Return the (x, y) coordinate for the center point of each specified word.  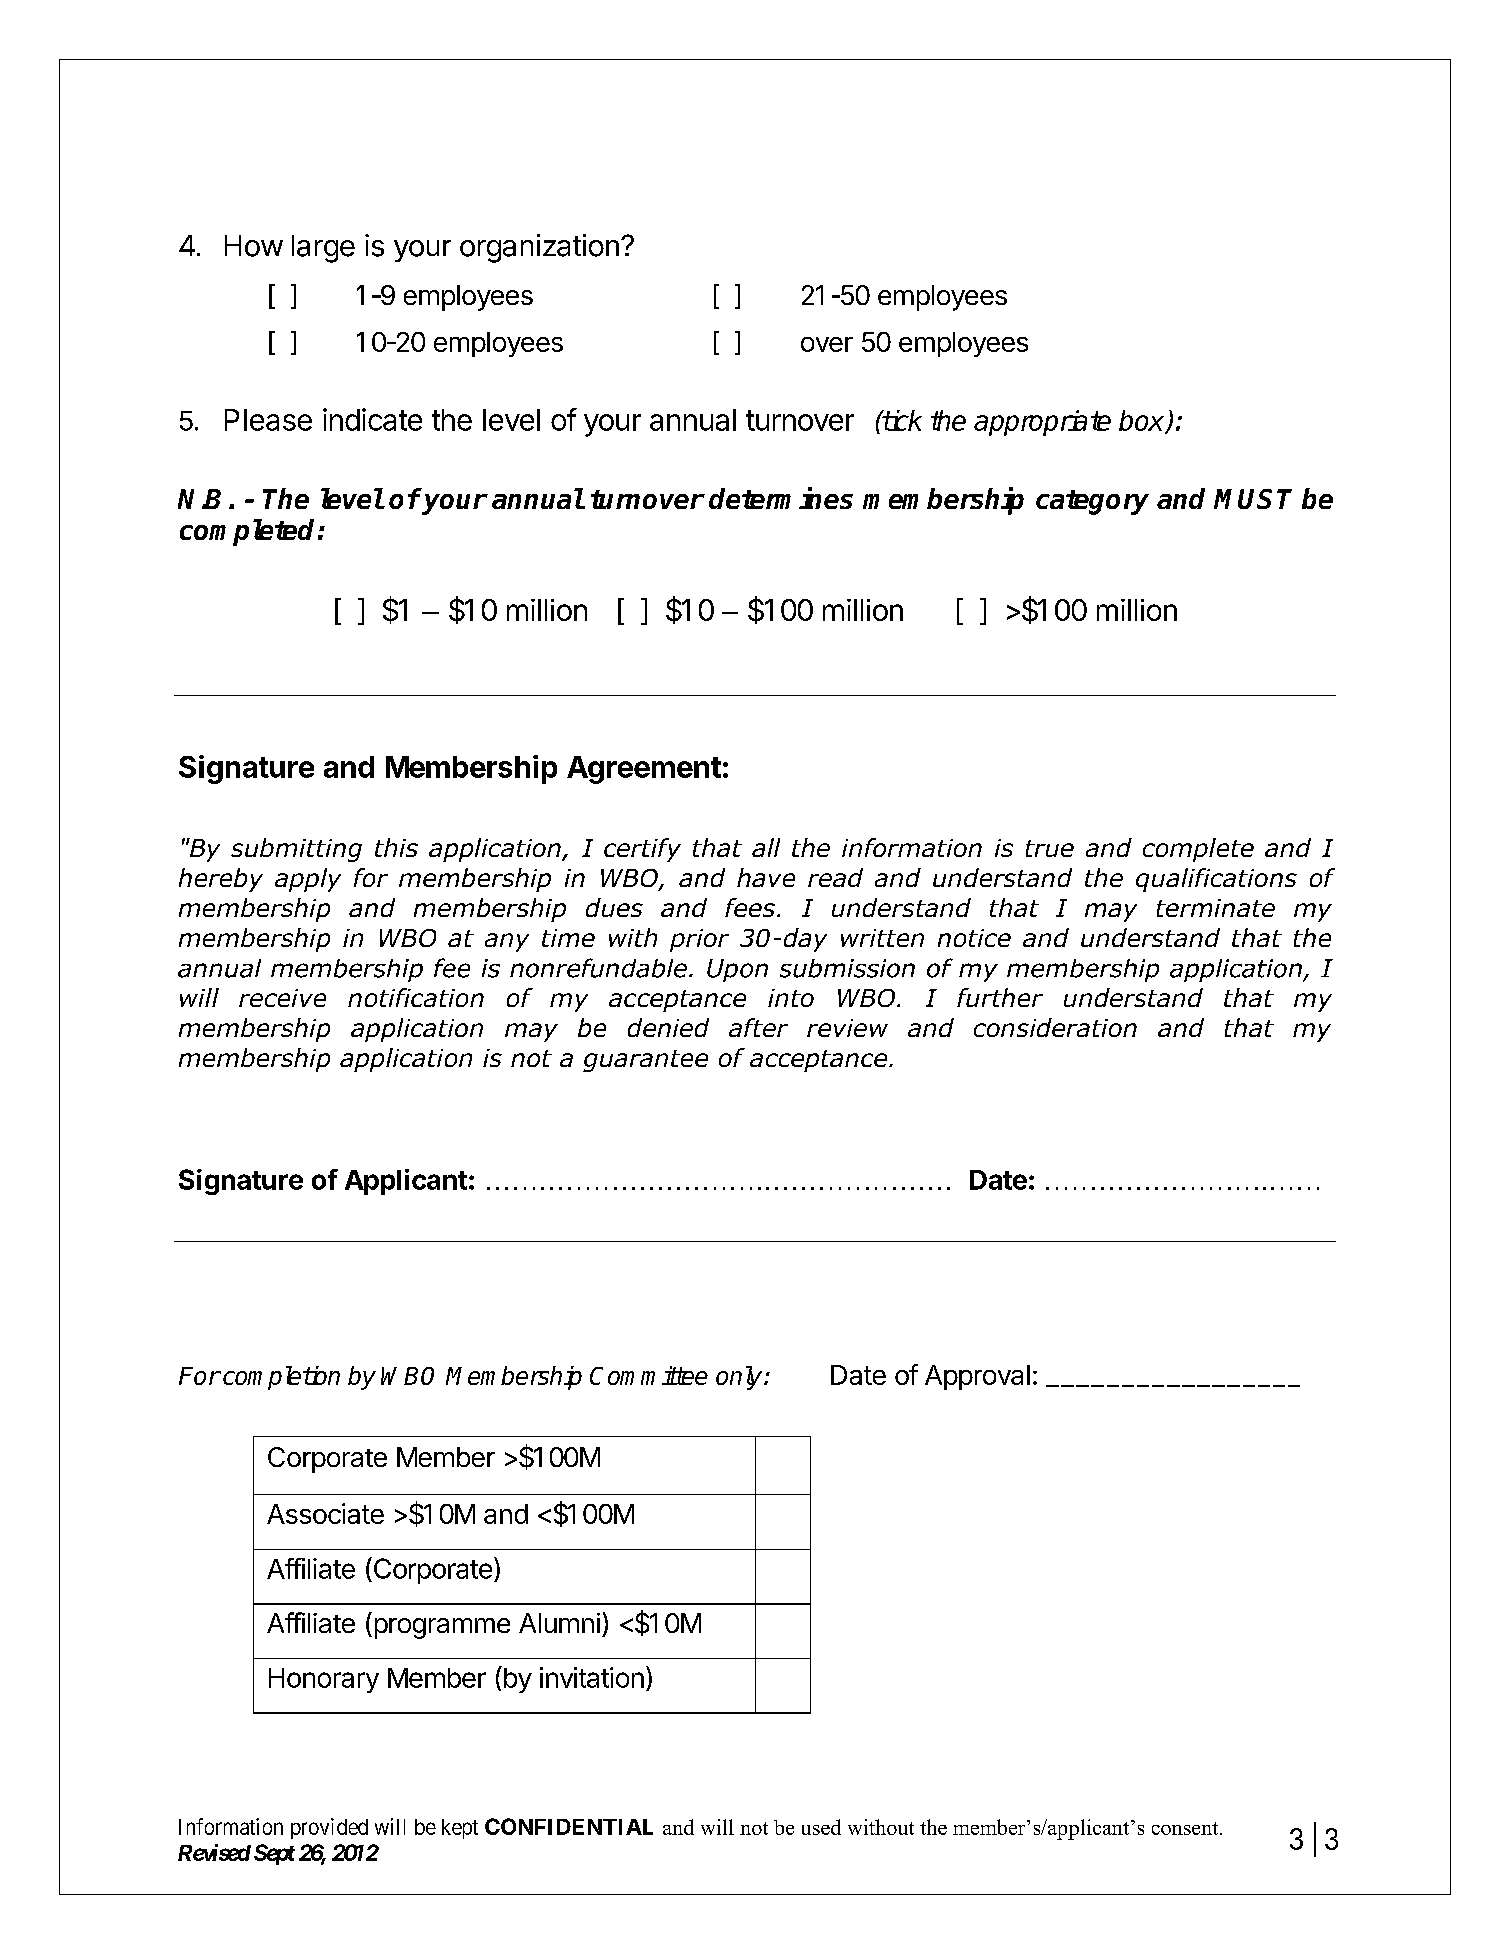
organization (539, 248)
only (740, 1378)
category (1092, 502)
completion (281, 1378)
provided (329, 1828)
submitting (296, 850)
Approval (977, 1377)
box (1143, 421)
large (323, 249)
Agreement (644, 770)
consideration (1055, 1027)
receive (282, 998)
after (758, 1027)
